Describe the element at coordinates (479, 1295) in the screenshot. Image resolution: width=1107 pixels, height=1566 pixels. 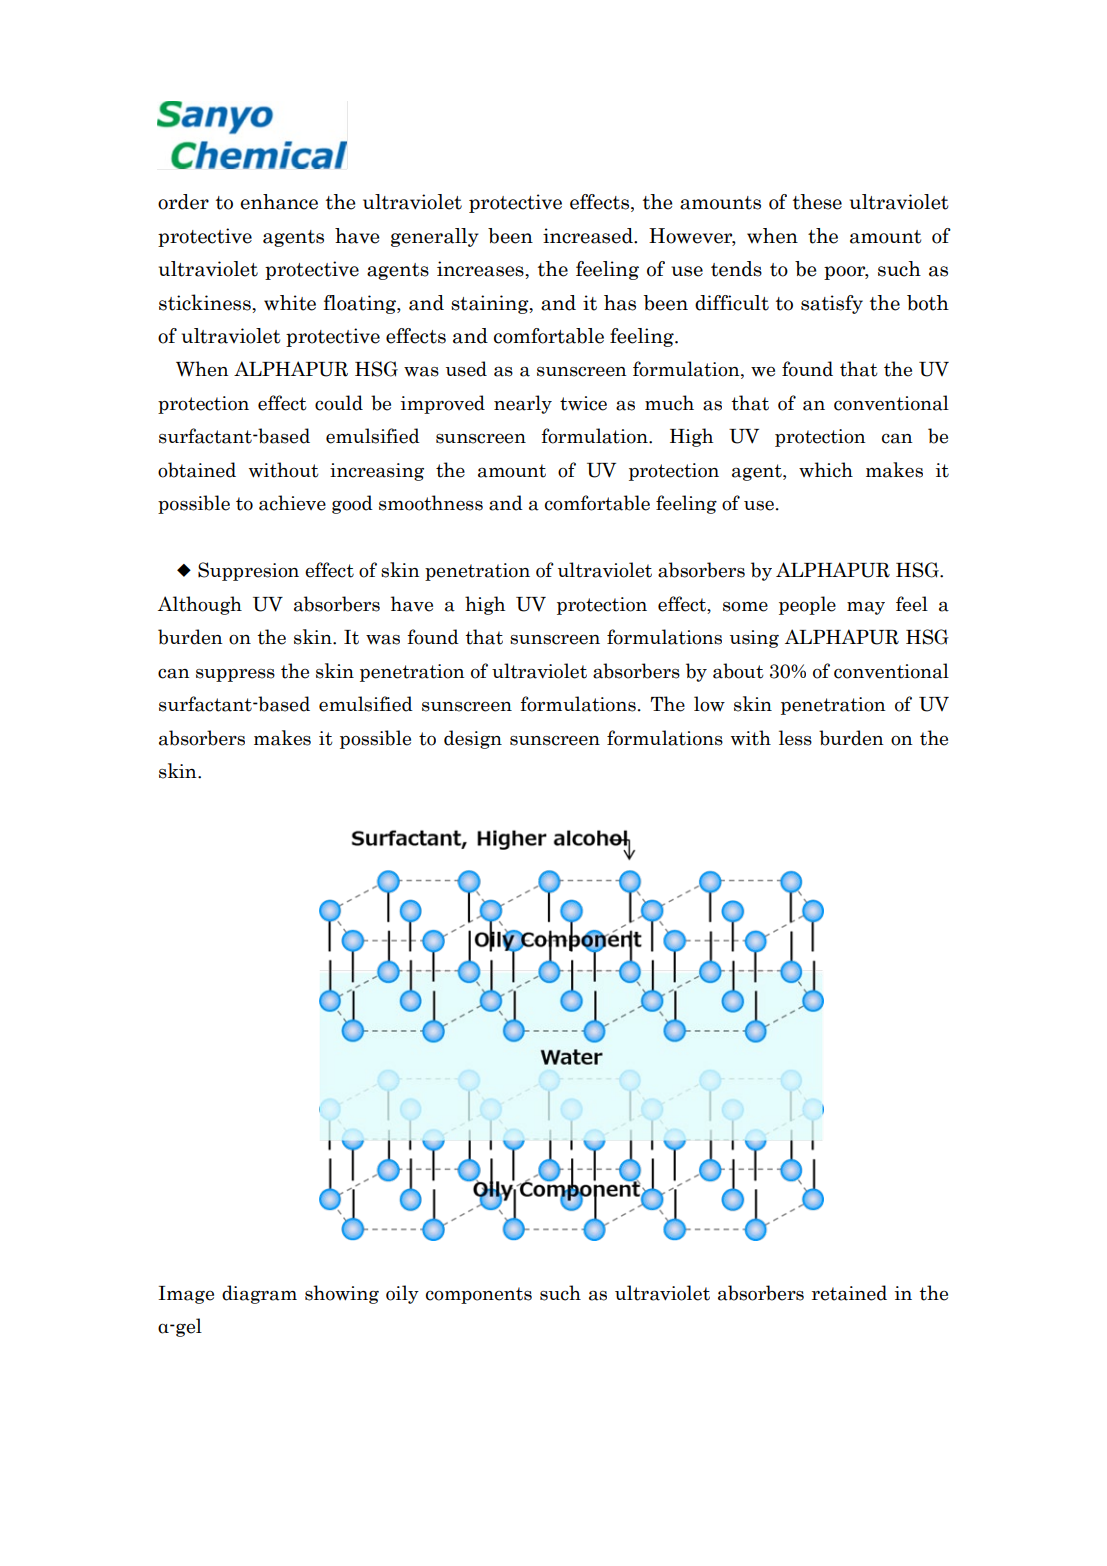
I see `components` at that location.
